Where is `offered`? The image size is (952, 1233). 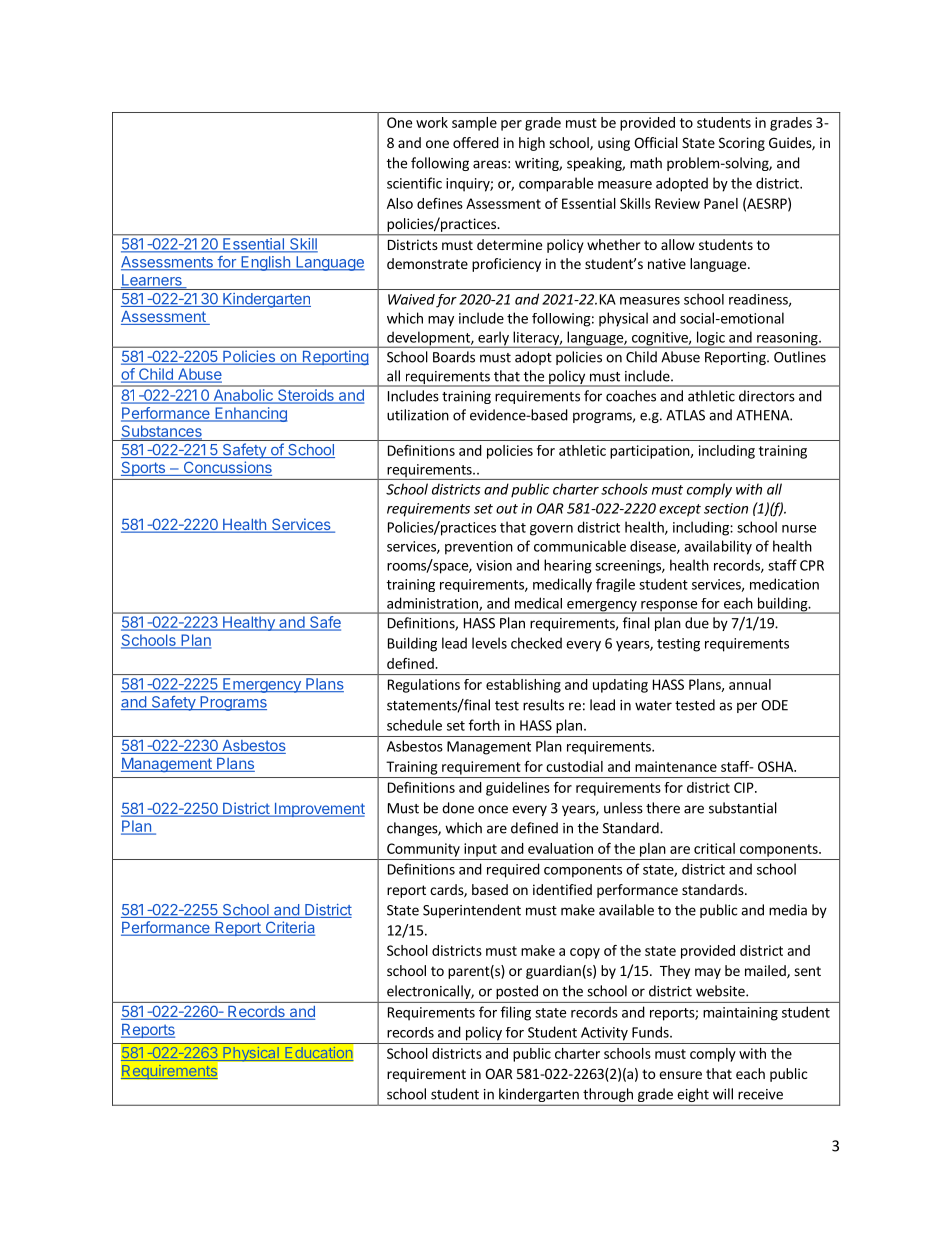
offered is located at coordinates (476, 142).
